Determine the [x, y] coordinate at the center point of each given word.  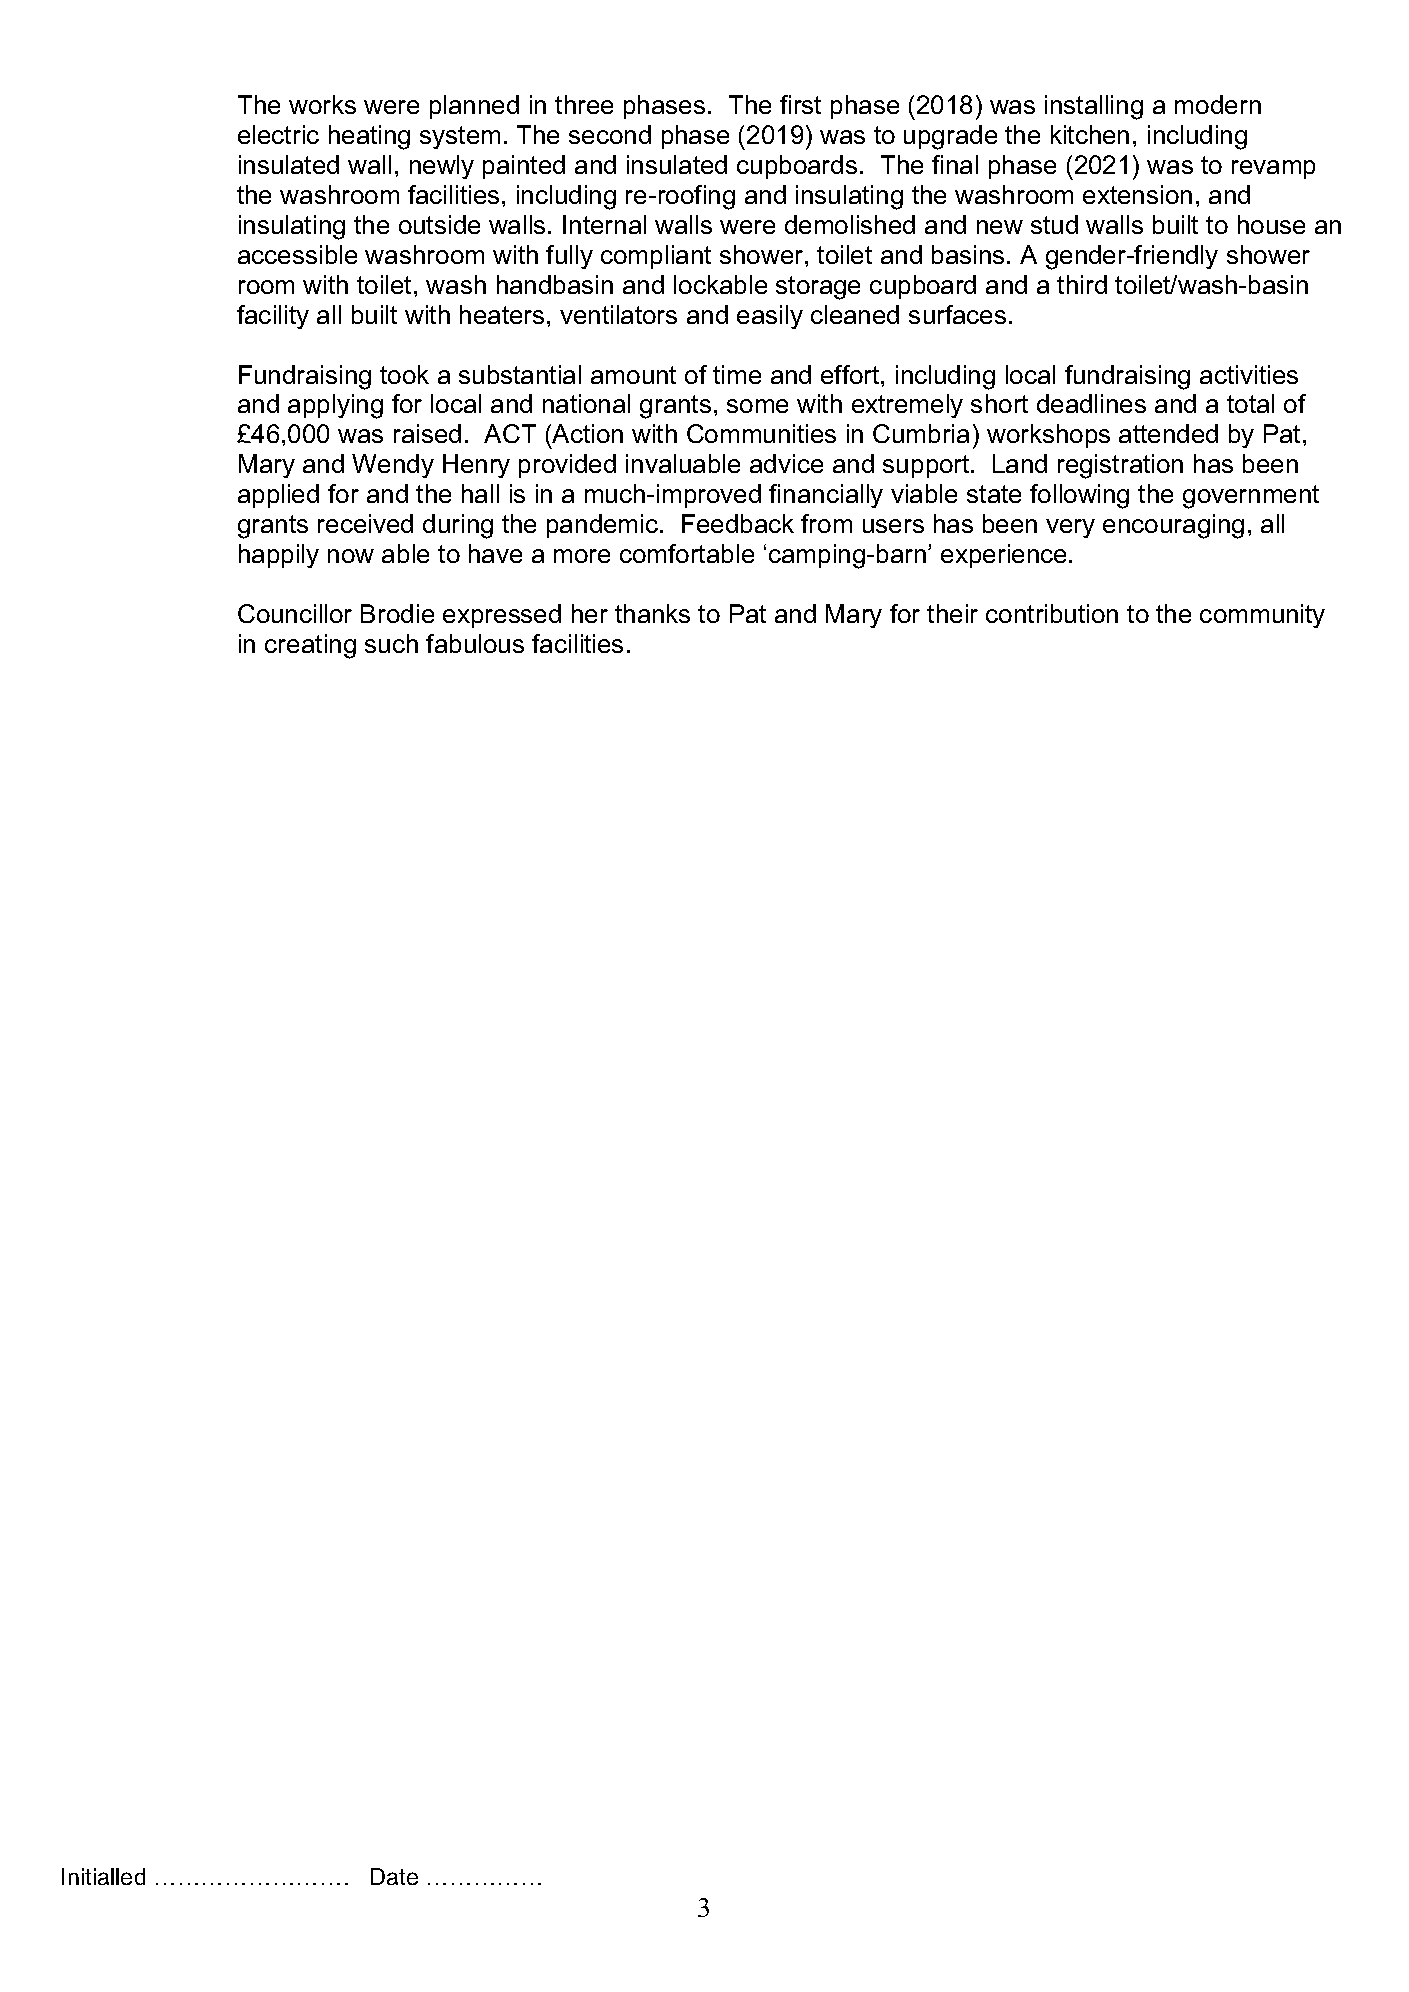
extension [1137, 194]
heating [369, 137]
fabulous [475, 643]
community [1262, 616]
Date [394, 1876]
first [800, 104]
